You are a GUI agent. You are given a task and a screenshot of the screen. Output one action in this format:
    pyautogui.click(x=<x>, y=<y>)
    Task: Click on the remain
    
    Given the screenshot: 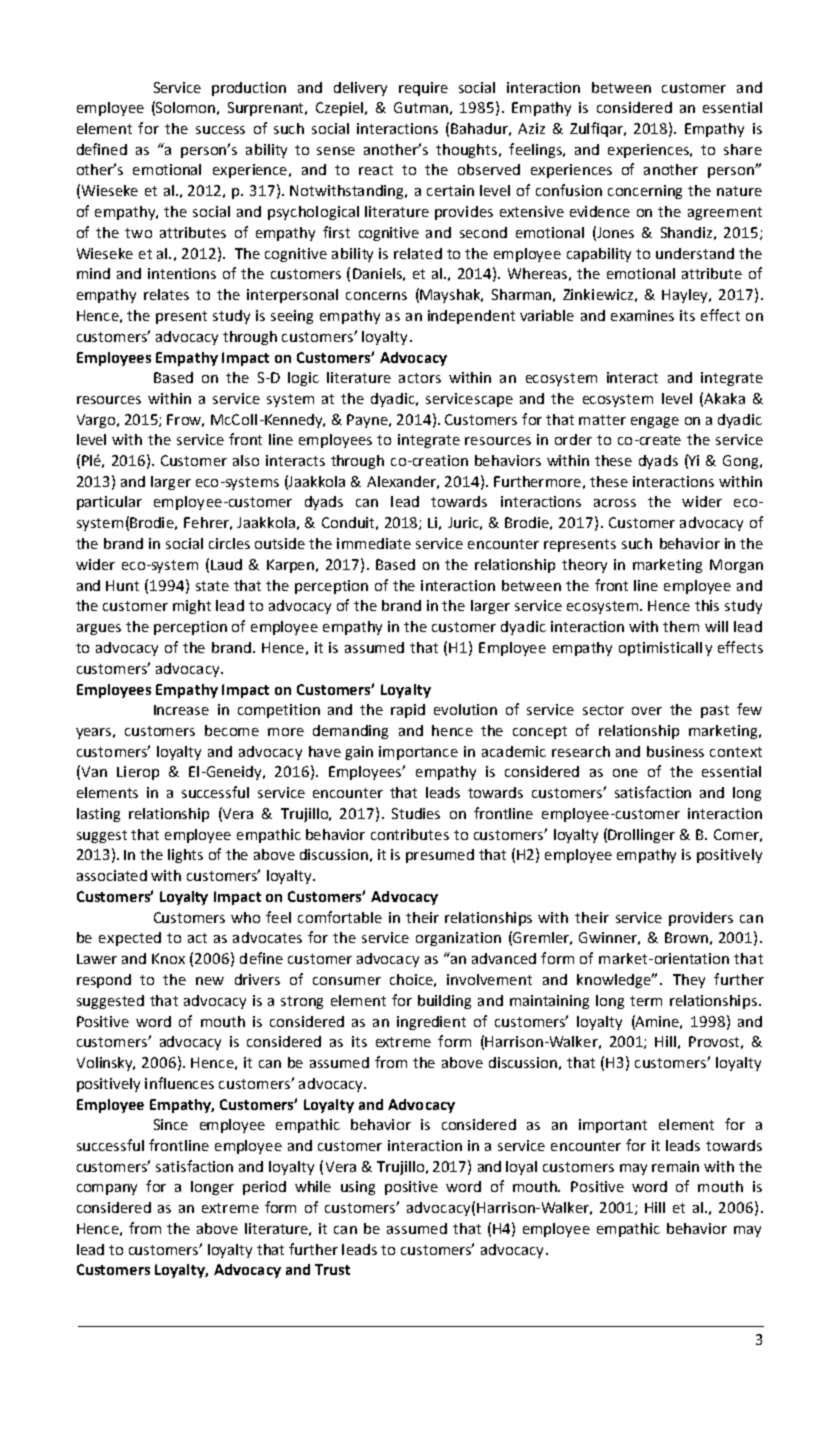 What is the action you would take?
    pyautogui.click(x=675, y=1166)
